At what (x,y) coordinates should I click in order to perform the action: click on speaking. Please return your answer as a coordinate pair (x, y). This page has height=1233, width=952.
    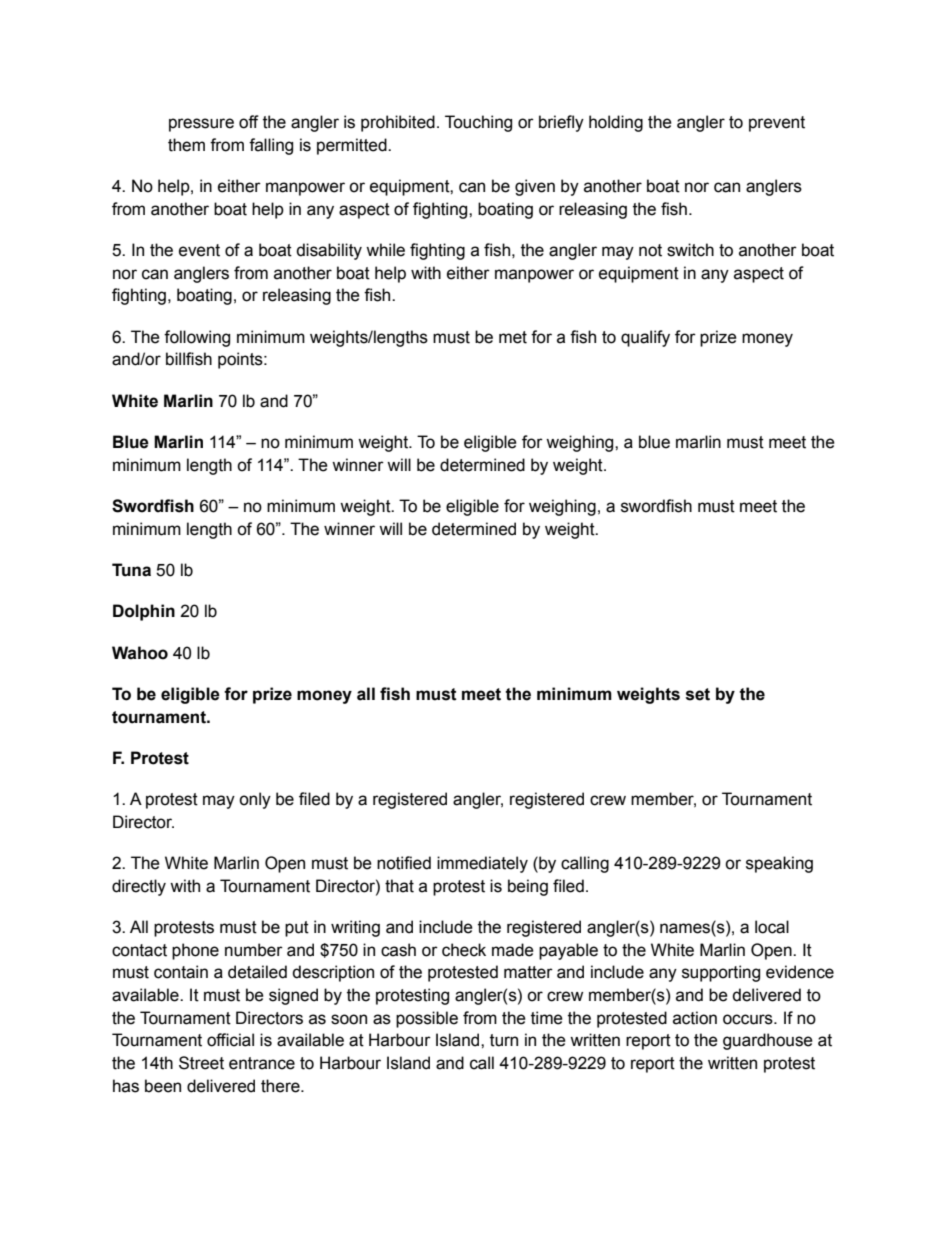
    Looking at the image, I should click on (779, 864).
